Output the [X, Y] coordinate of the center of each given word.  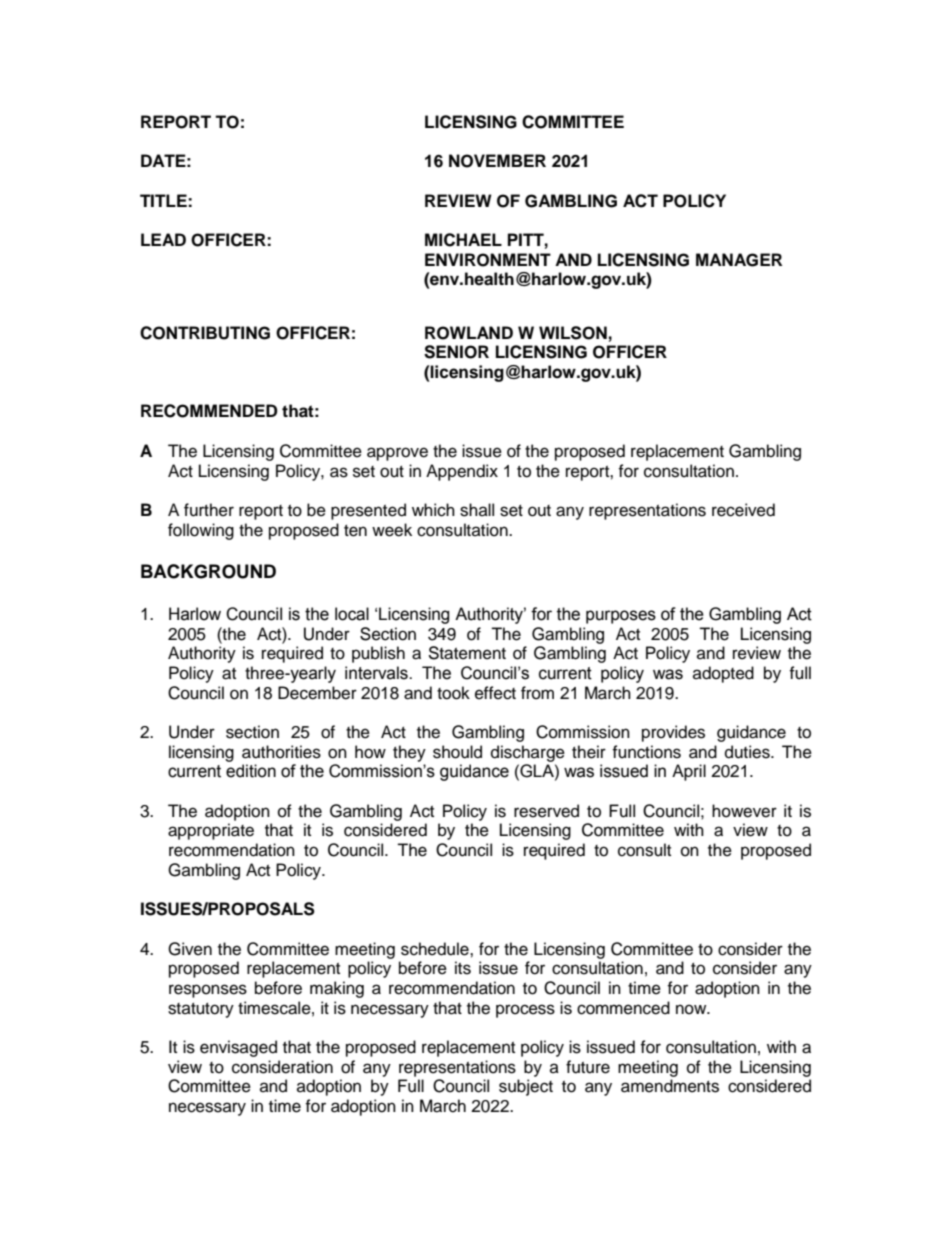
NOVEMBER [497, 161]
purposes [621, 617]
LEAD [163, 239]
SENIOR [456, 352]
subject [526, 1087]
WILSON [573, 333]
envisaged [238, 1048]
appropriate [211, 831]
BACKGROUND [208, 571]
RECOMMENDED [209, 411]
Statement [467, 653]
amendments [670, 1086]
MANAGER [739, 260]
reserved [546, 811]
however [744, 811]
